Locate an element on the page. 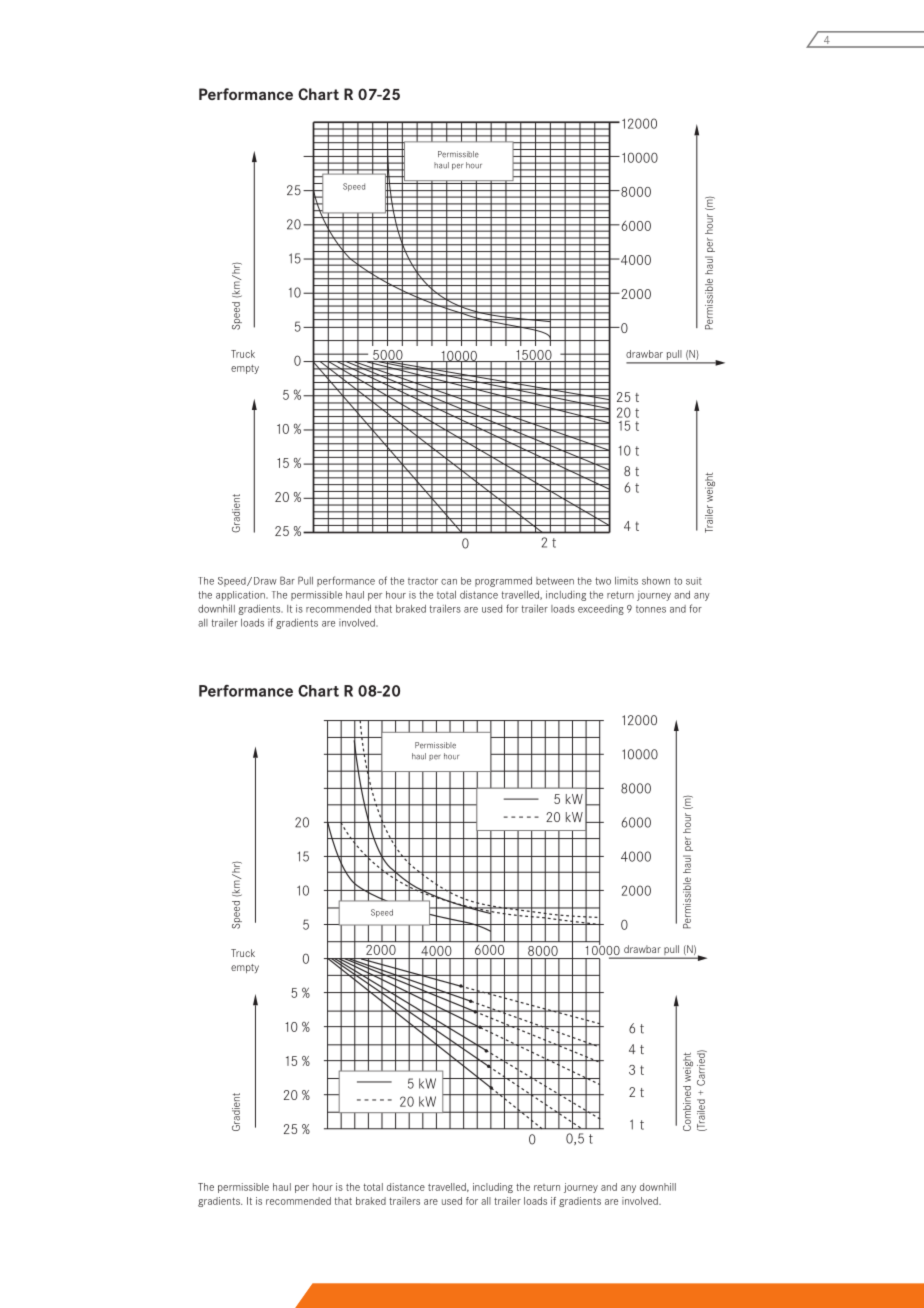 This page has width=924, height=1308. can is located at coordinates (449, 582).
